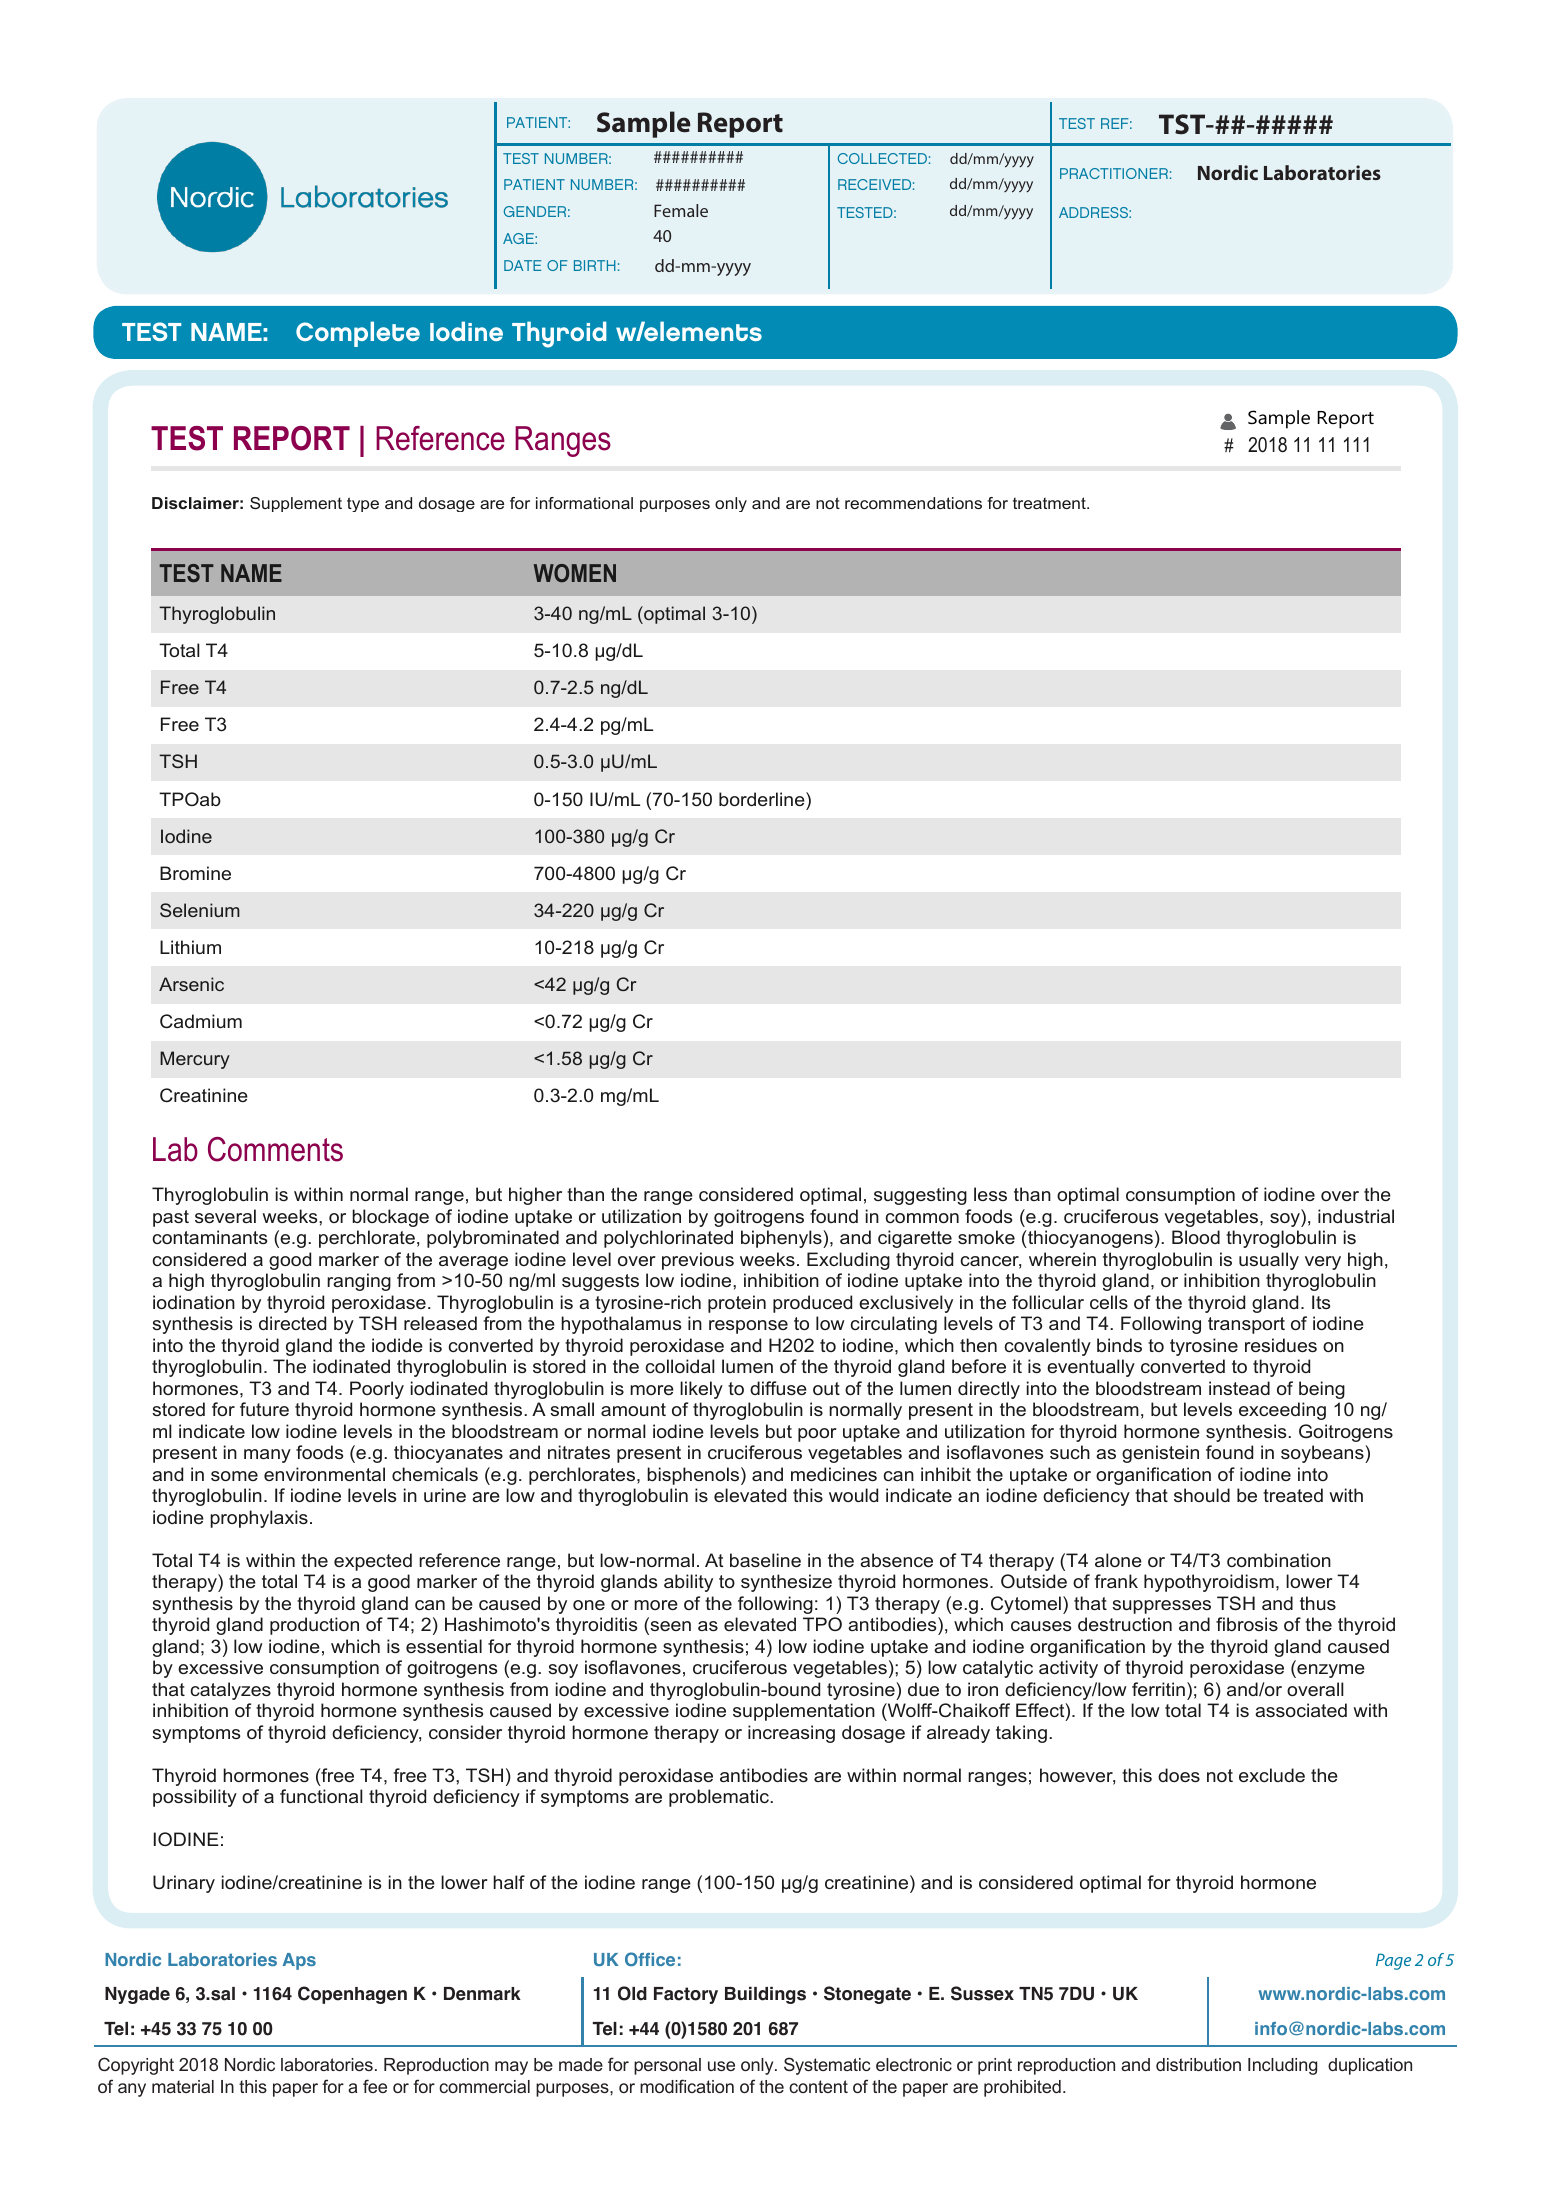 The image size is (1552, 2195). Describe the element at coordinates (681, 210) in the document. I see `Female` at that location.
